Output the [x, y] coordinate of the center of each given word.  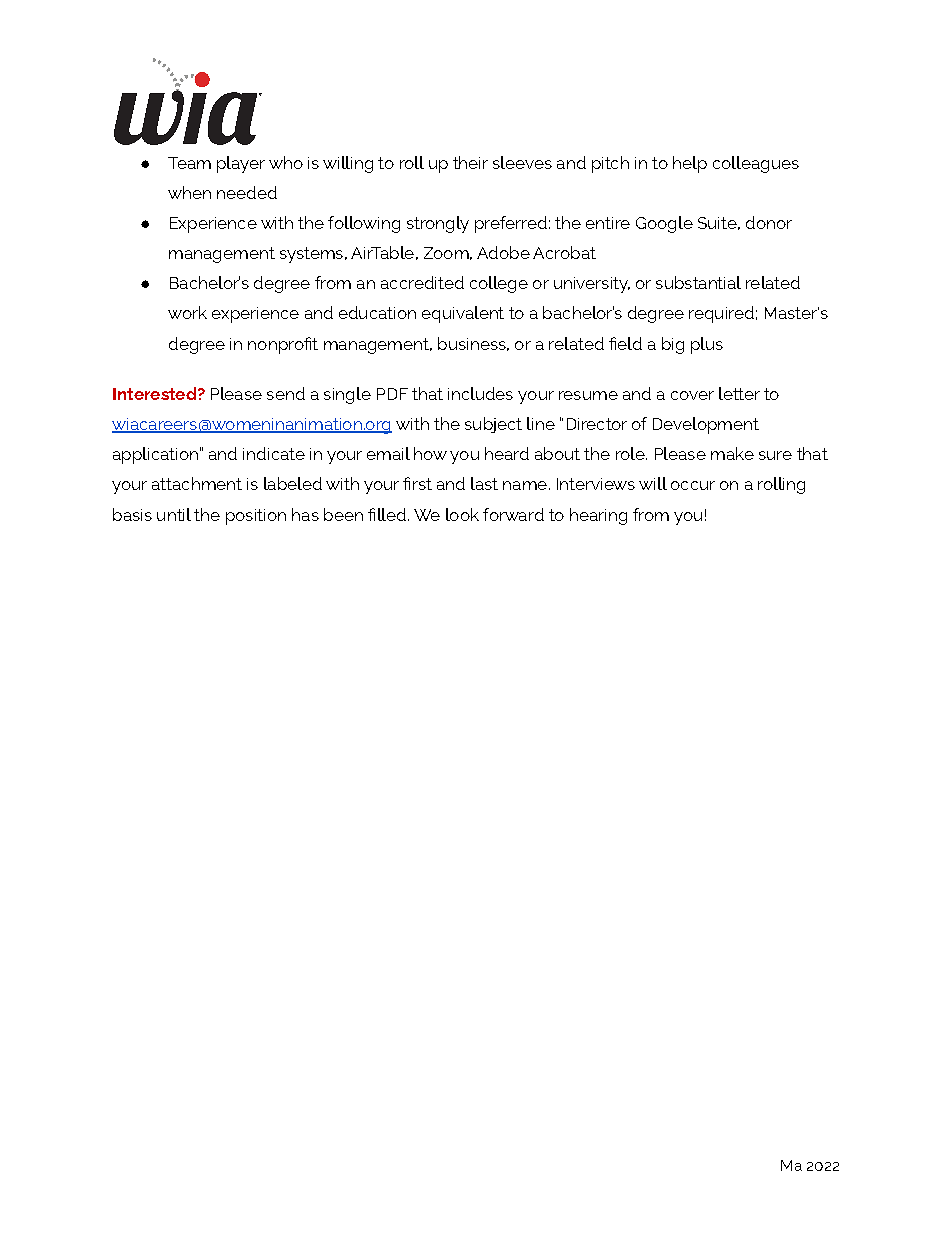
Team [189, 163]
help [690, 164]
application [155, 455]
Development [706, 425]
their [470, 162]
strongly [438, 224]
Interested [156, 393]
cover [692, 395]
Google [664, 224]
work [187, 312]
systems [311, 255]
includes [480, 393]
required [721, 314]
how [430, 453]
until [174, 514]
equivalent [463, 314]
